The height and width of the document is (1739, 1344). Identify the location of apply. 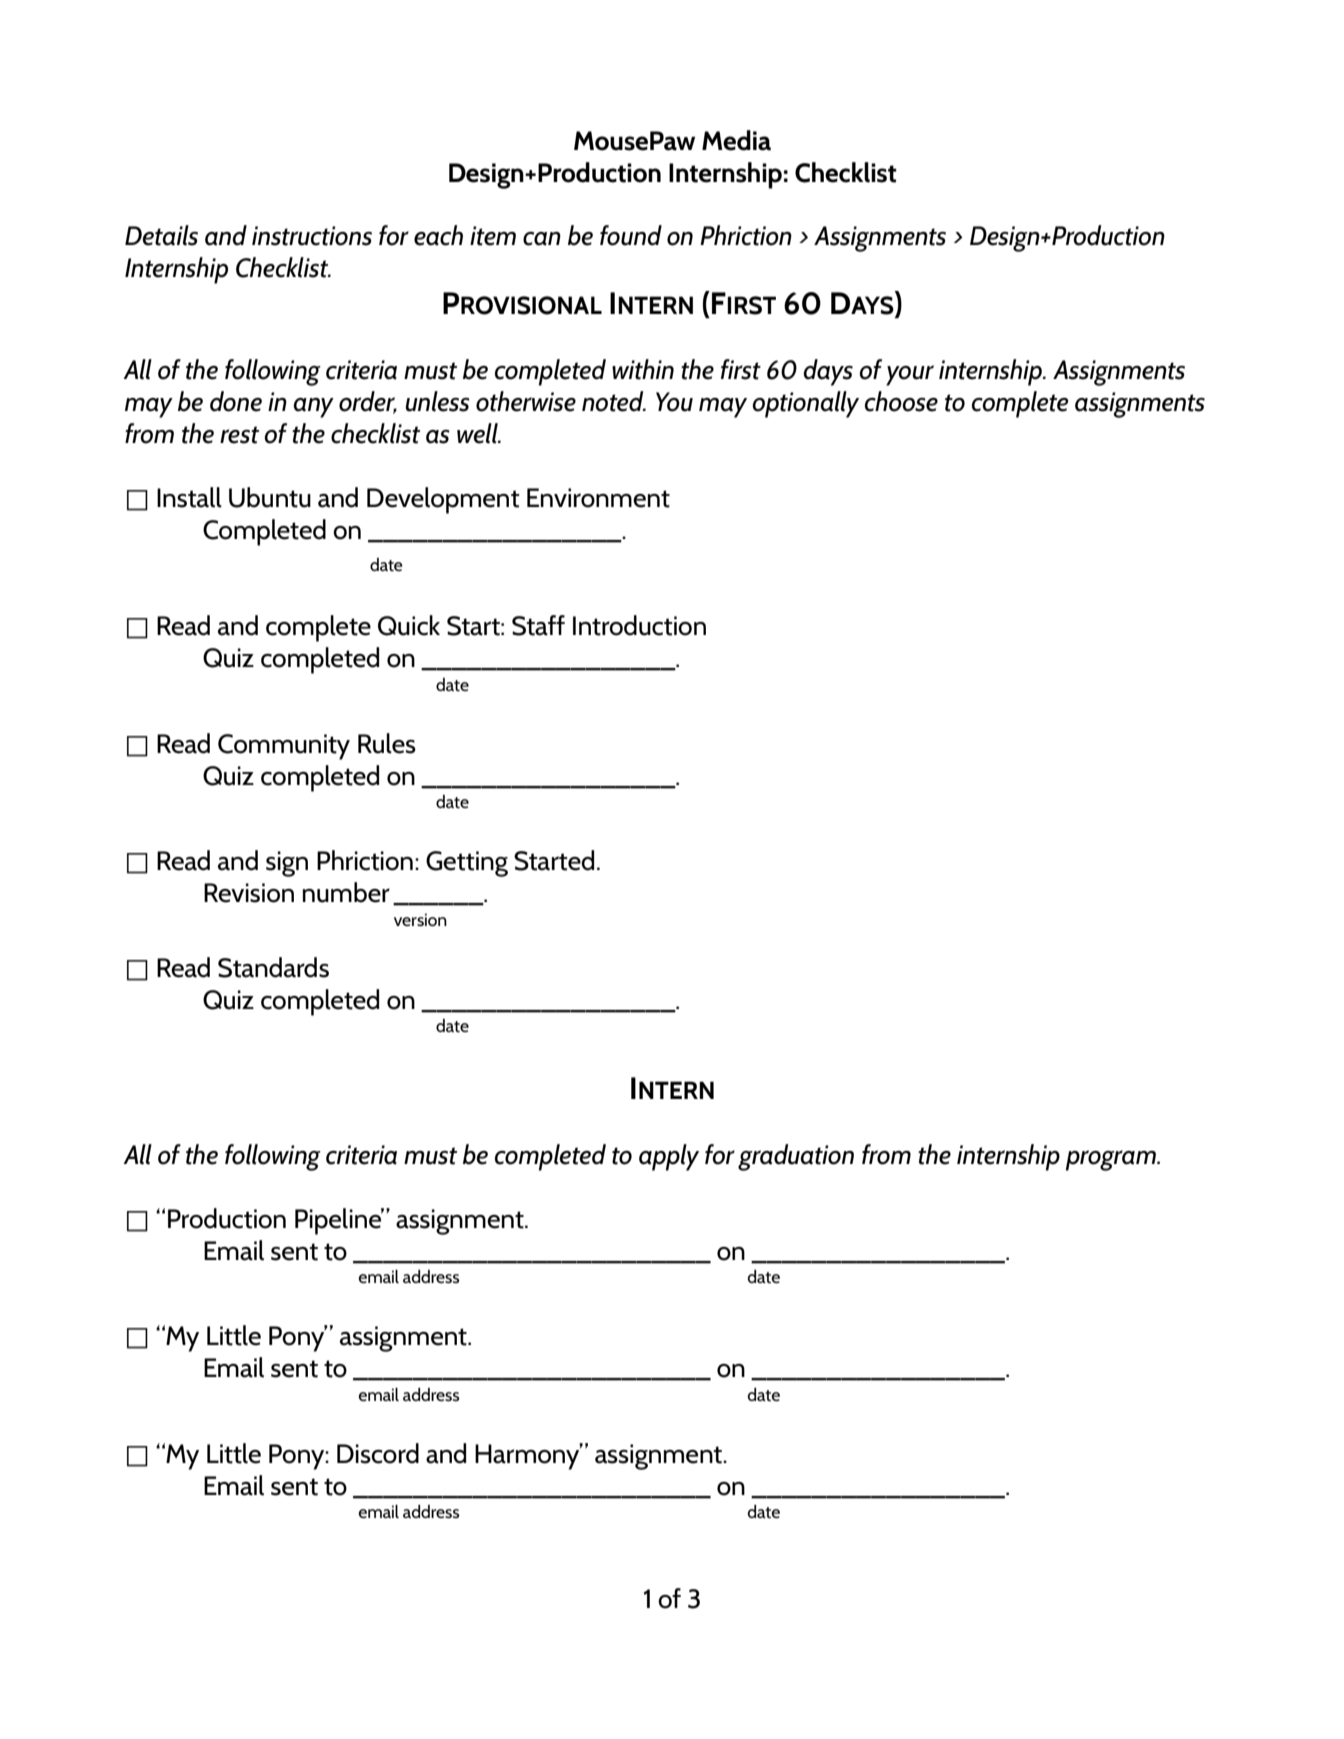
(669, 1157).
